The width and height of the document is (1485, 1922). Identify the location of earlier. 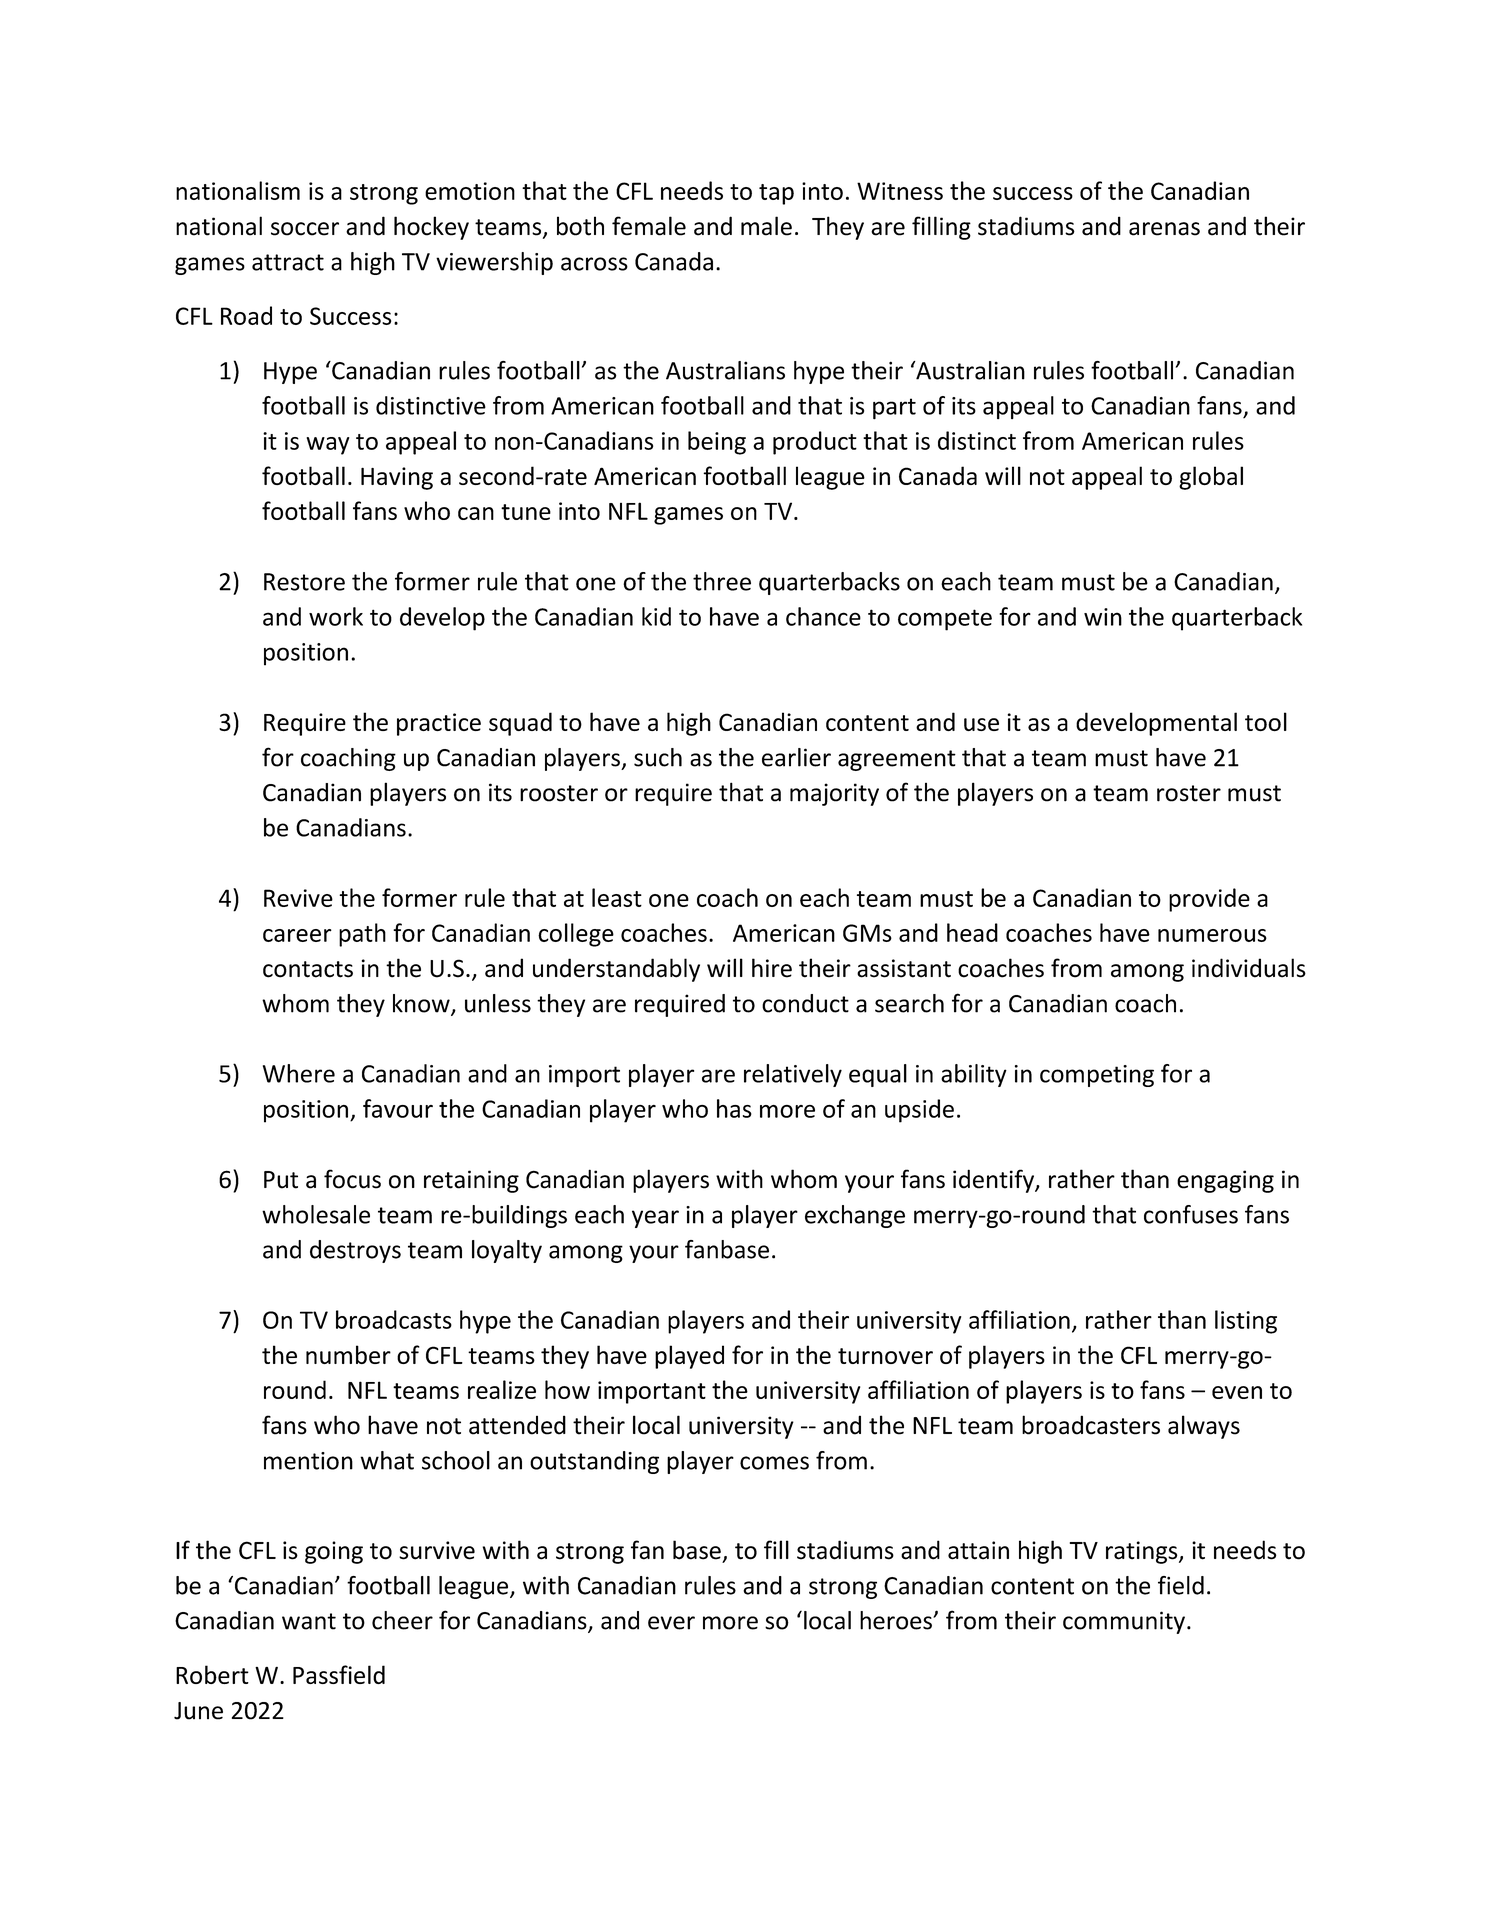
(796, 757).
